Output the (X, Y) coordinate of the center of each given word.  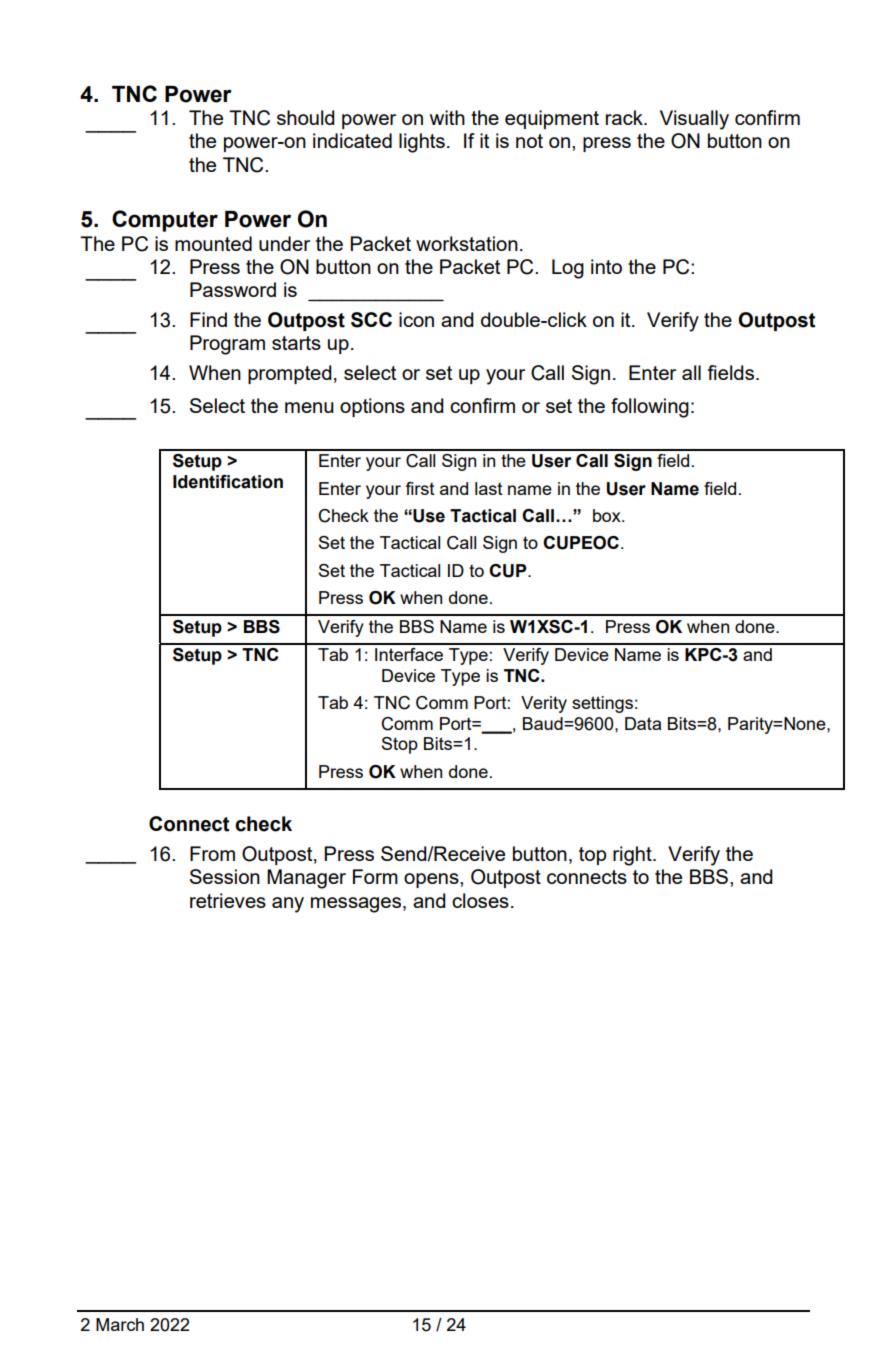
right (633, 856)
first (420, 488)
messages (356, 905)
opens (432, 880)
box (608, 515)
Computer (165, 221)
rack (625, 117)
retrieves (228, 900)
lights (422, 143)
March (120, 1324)
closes (480, 900)
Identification (228, 482)
